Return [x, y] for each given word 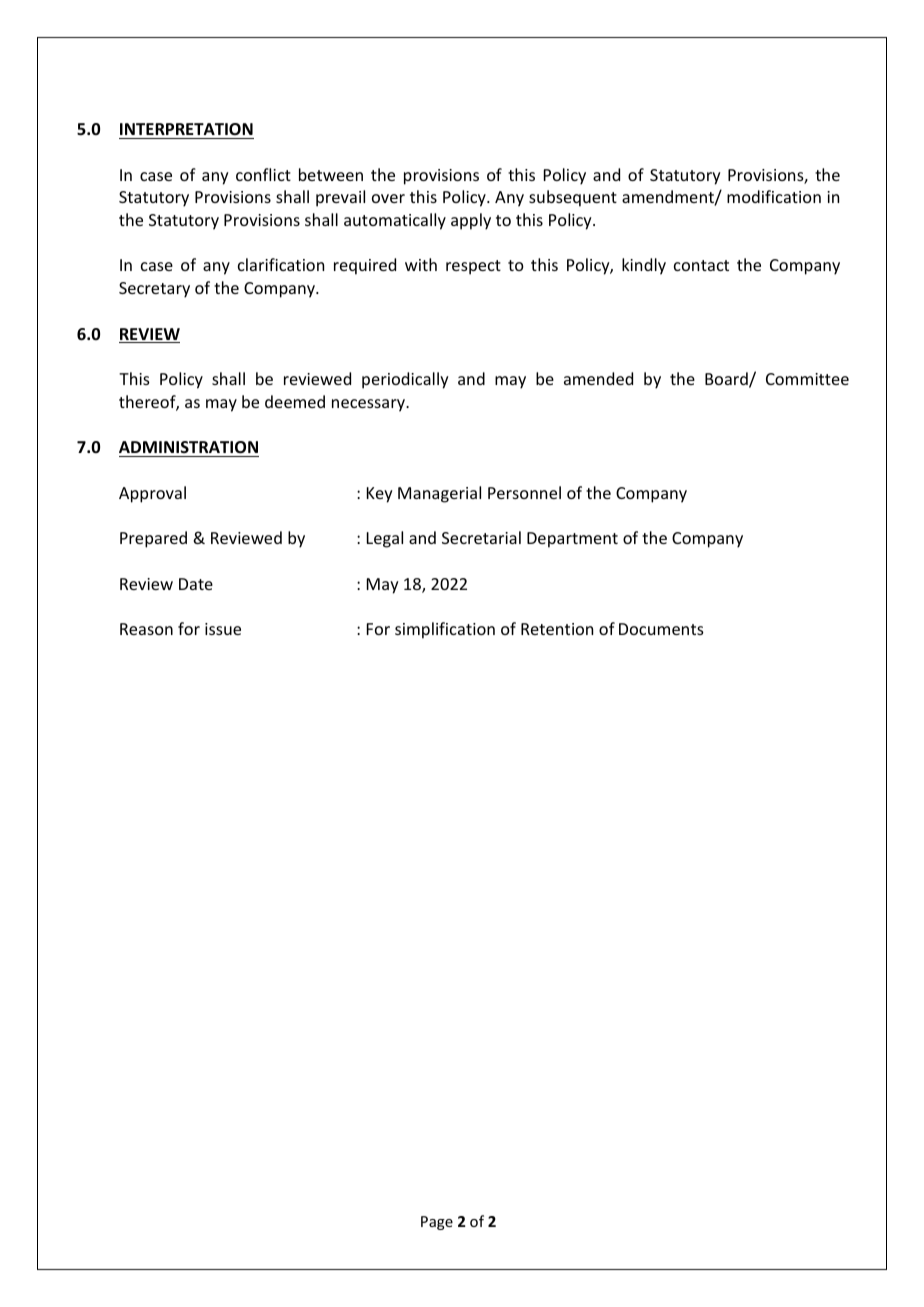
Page [437, 1223]
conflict [263, 174]
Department [572, 540]
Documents [661, 629]
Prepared [153, 539]
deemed [295, 401]
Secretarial [481, 537]
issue [223, 629]
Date [196, 584]
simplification [445, 630]
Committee [807, 379]
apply [471, 221]
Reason [146, 629]
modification [774, 196]
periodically [405, 380]
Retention [557, 629]
